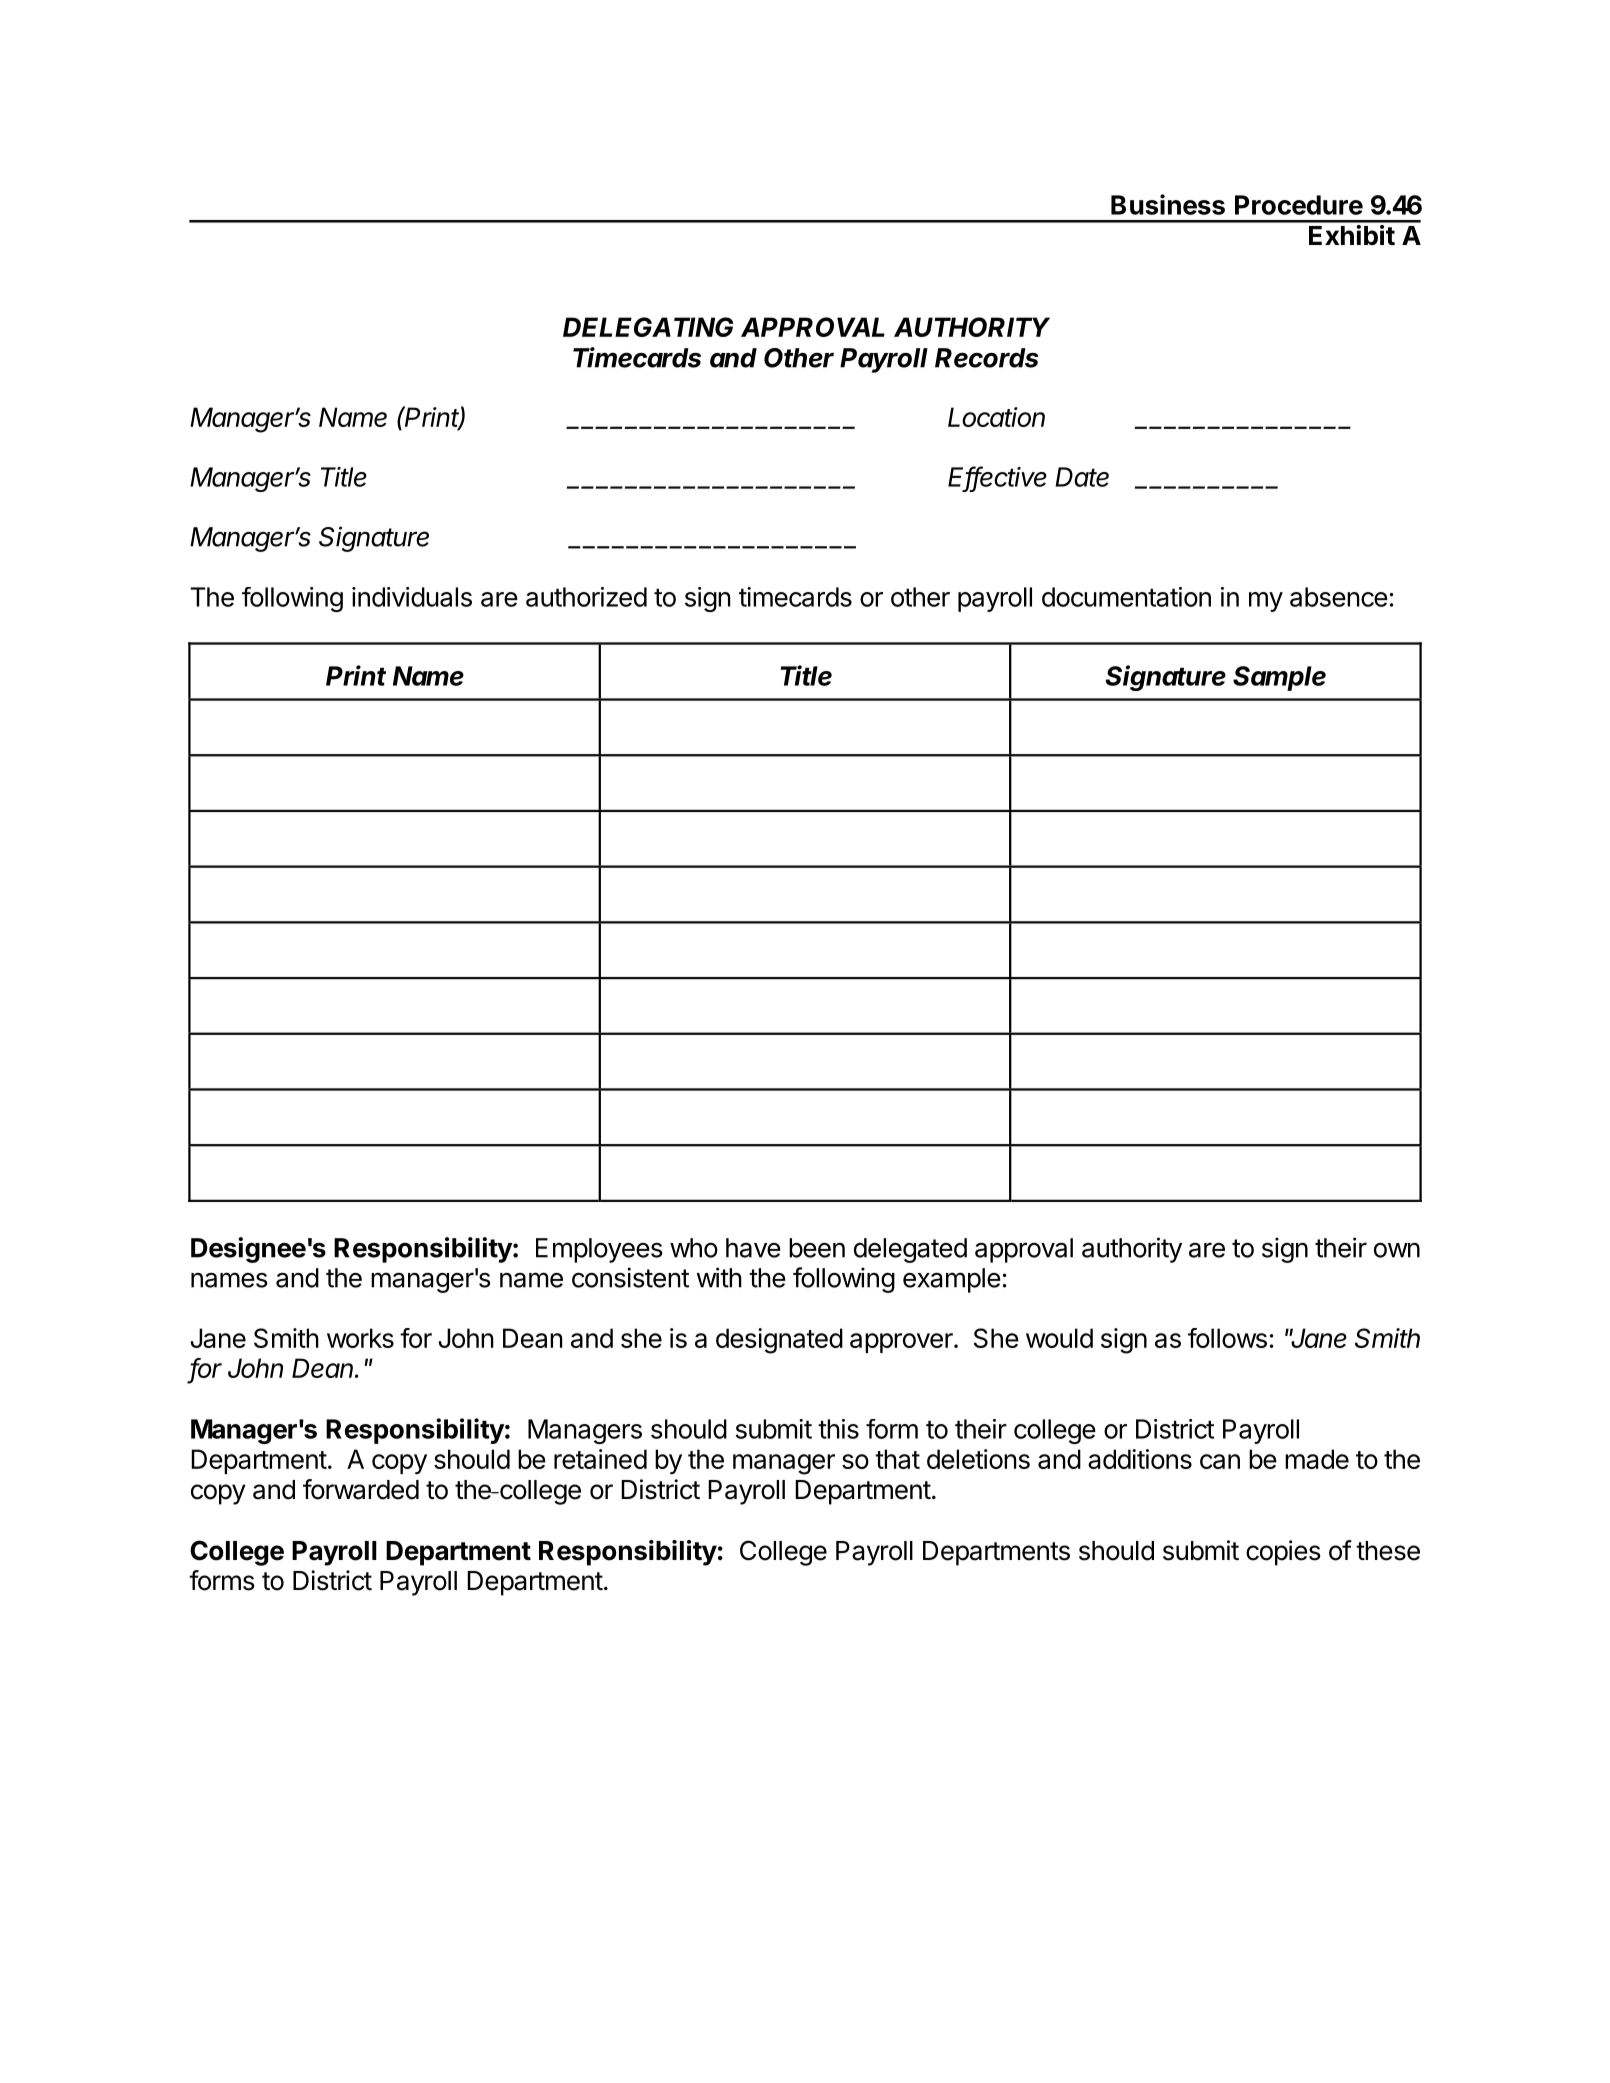 Image resolution: width=1610 pixels, height=2083 pixels. Describe the element at coordinates (1279, 678) in the screenshot. I see `Sample` at that location.
